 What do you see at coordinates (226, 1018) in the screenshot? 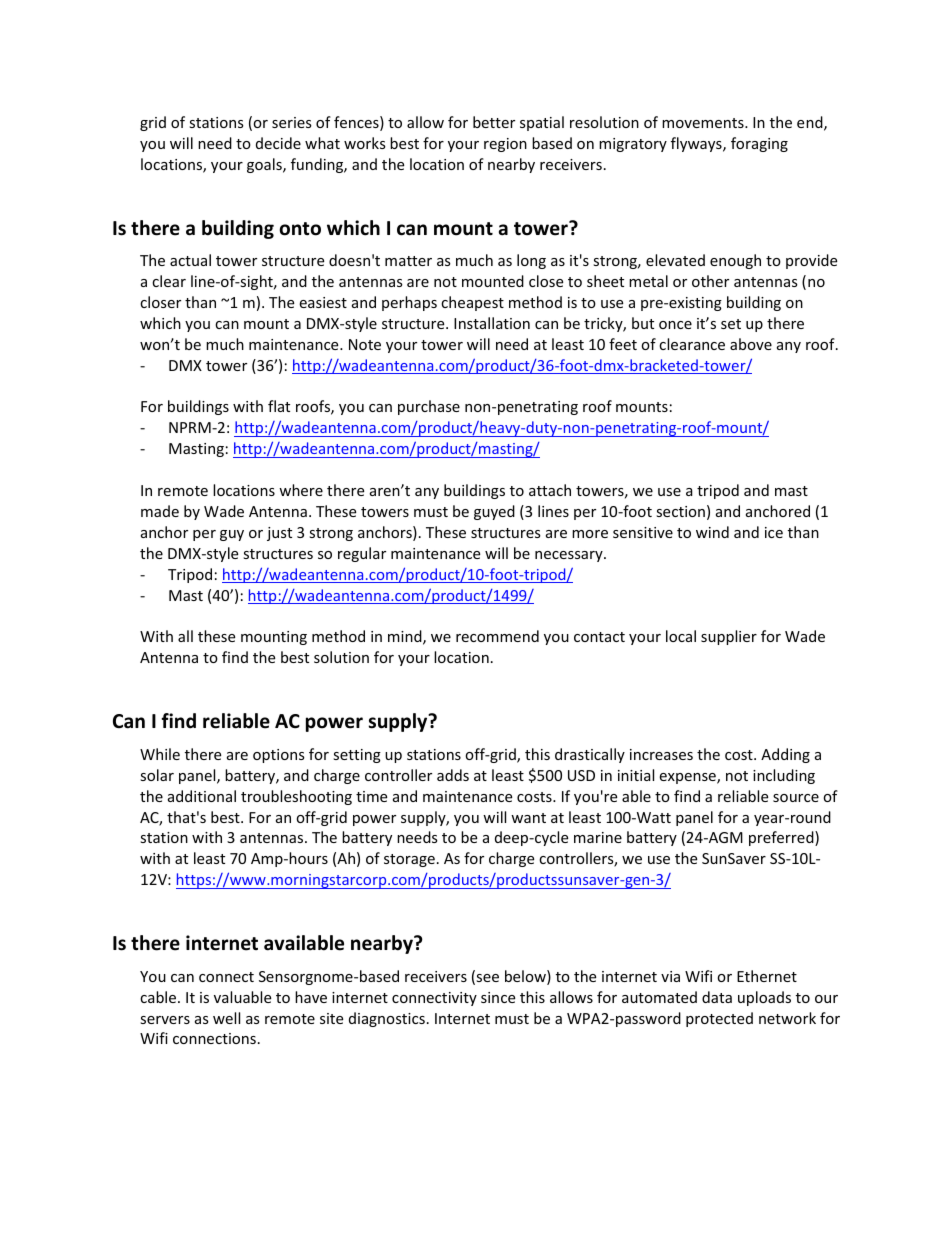
I see `well` at bounding box center [226, 1018].
